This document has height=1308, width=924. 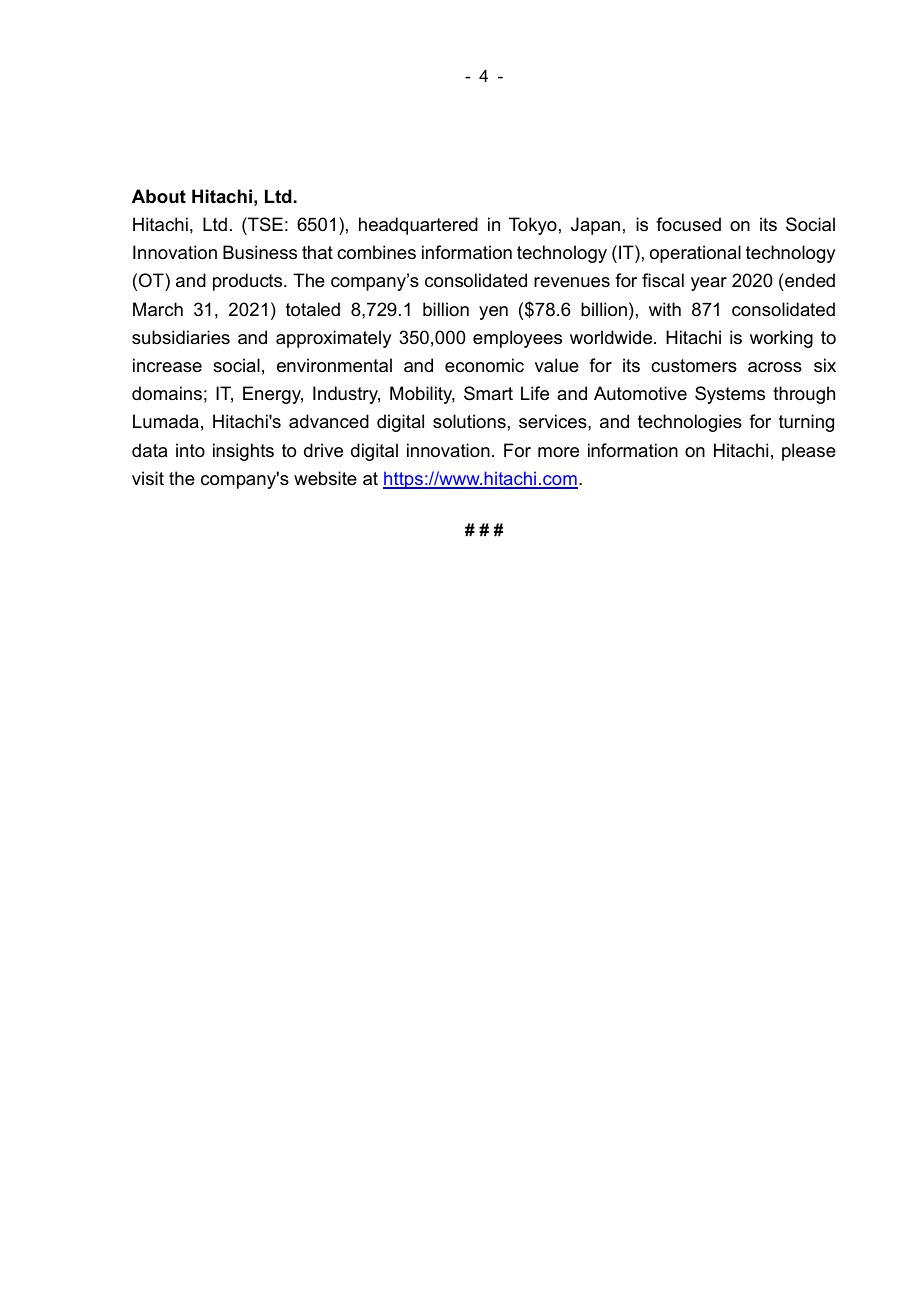 What do you see at coordinates (781, 339) in the document?
I see `working` at bounding box center [781, 339].
